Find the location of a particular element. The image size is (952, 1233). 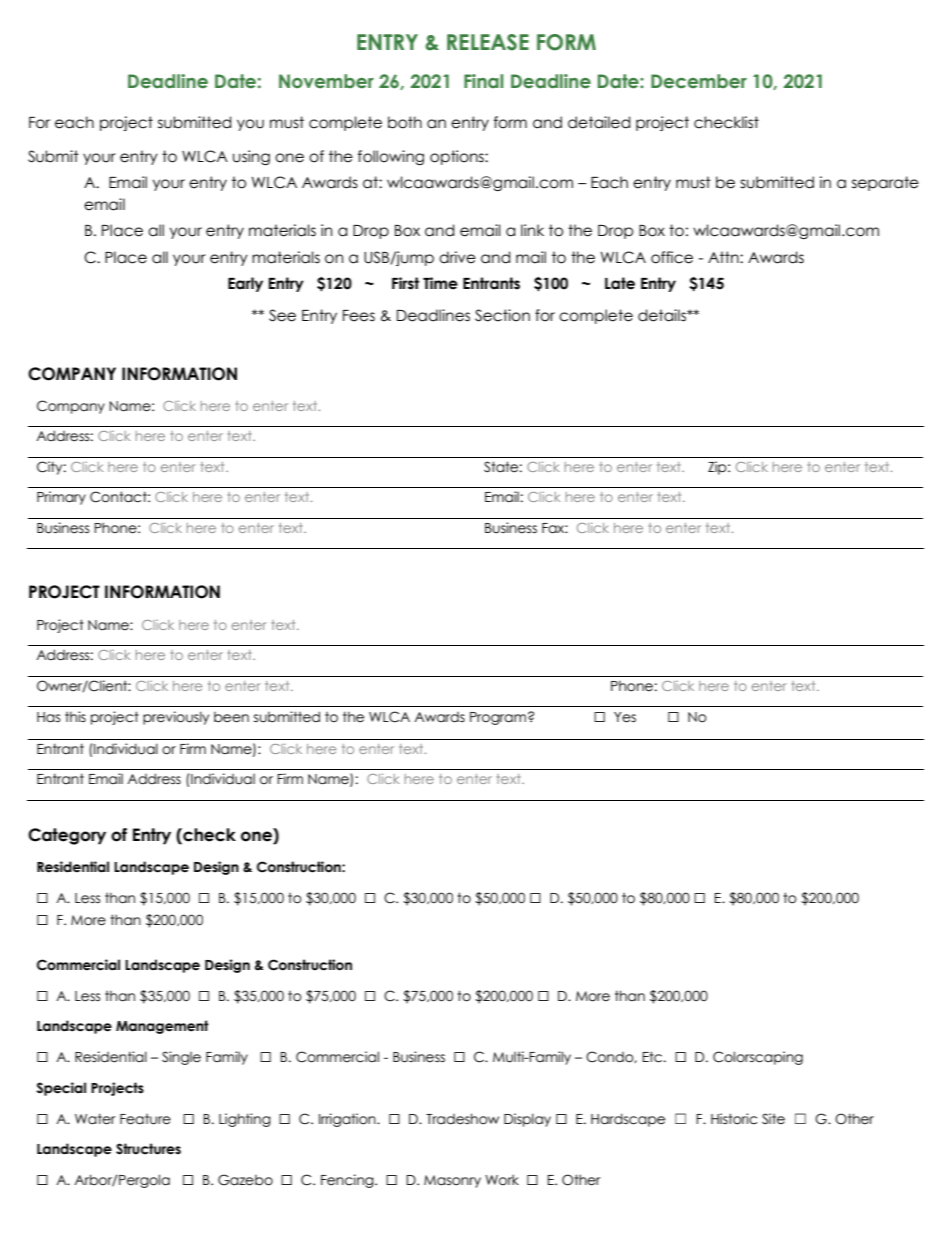

December is located at coordinates (699, 81).
